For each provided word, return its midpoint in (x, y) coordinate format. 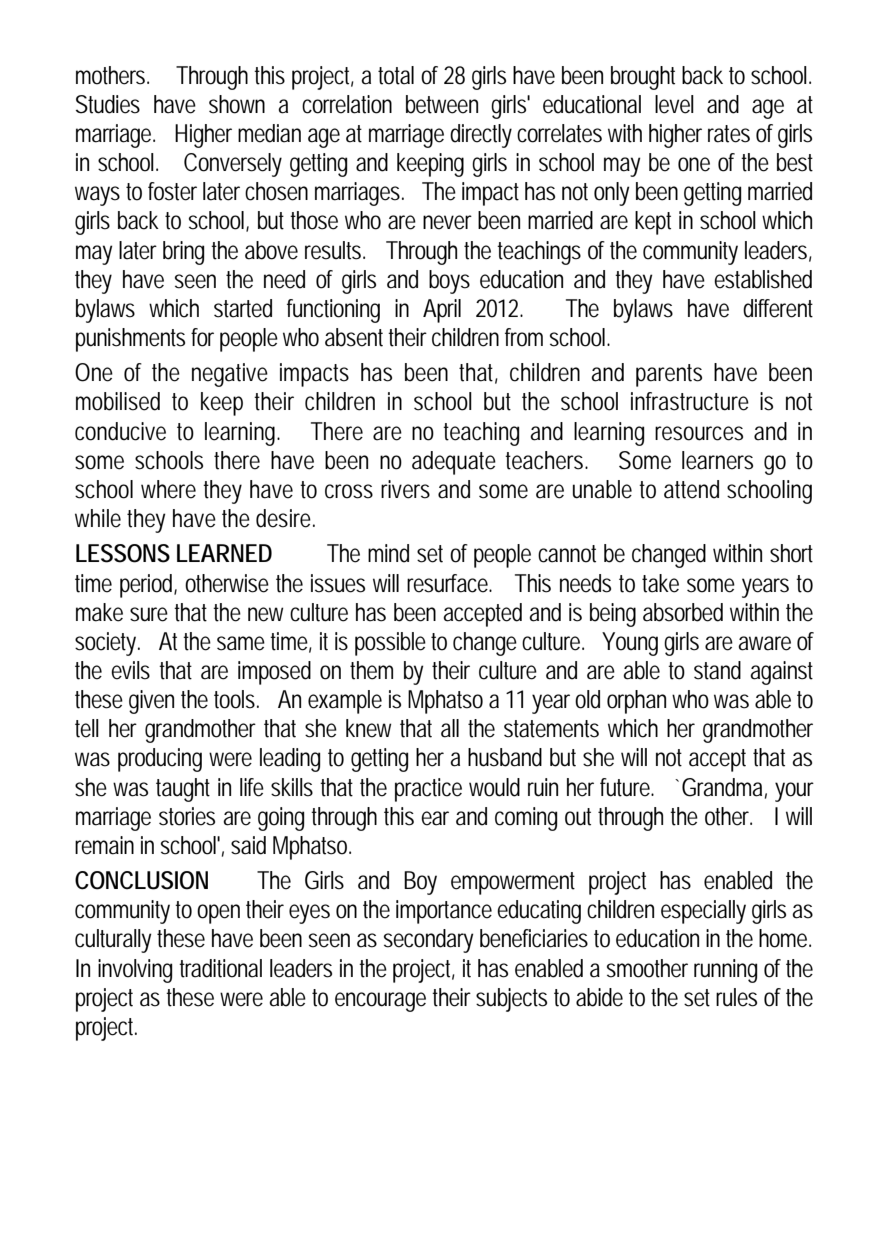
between (442, 104)
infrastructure (690, 401)
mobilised (118, 401)
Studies (108, 104)
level (674, 104)
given (151, 702)
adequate (454, 463)
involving (135, 971)
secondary (428, 941)
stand (717, 670)
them (371, 670)
